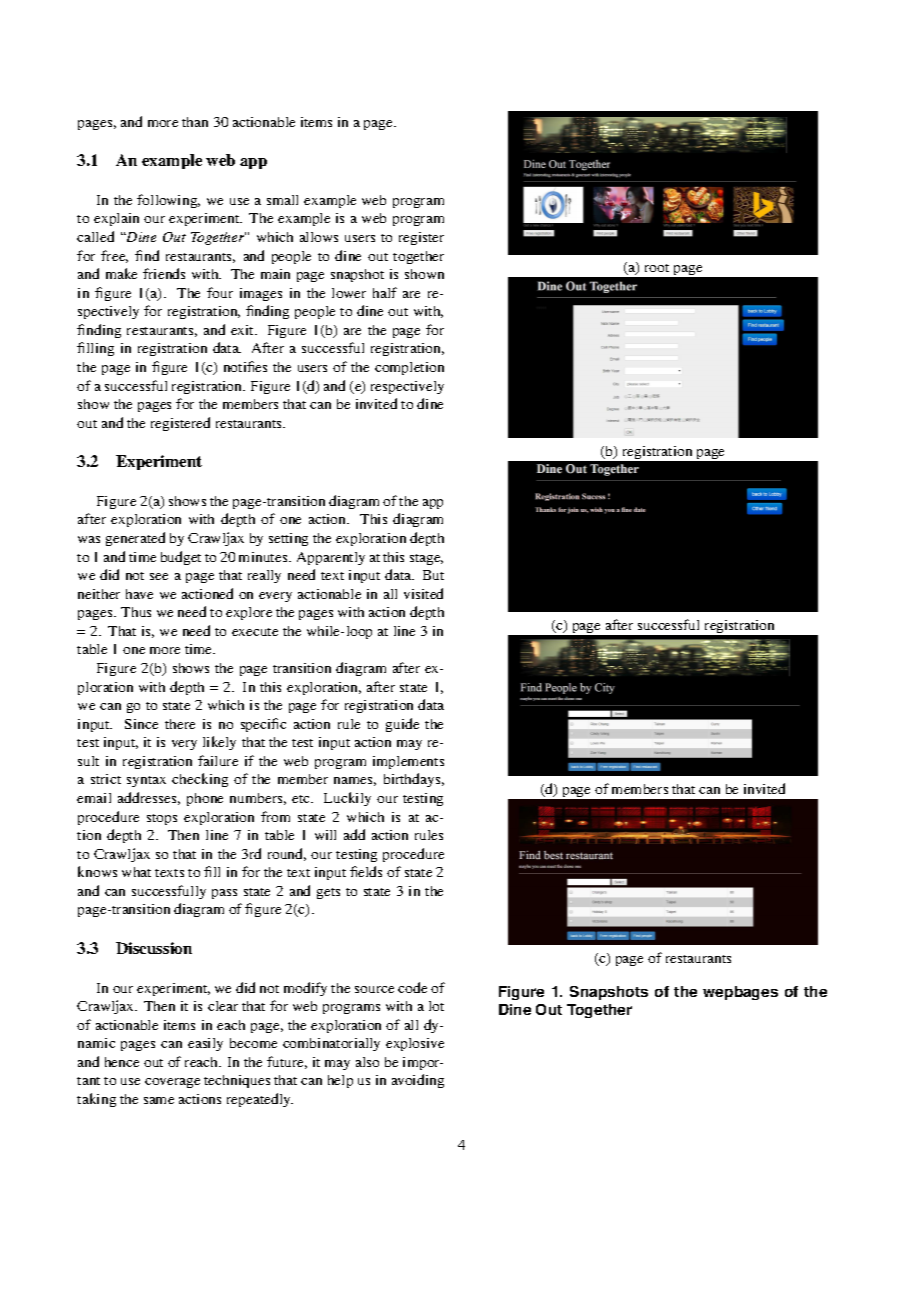 The width and height of the screenshot is (924, 1308). What do you see at coordinates (657, 268) in the screenshot?
I see `root` at bounding box center [657, 268].
